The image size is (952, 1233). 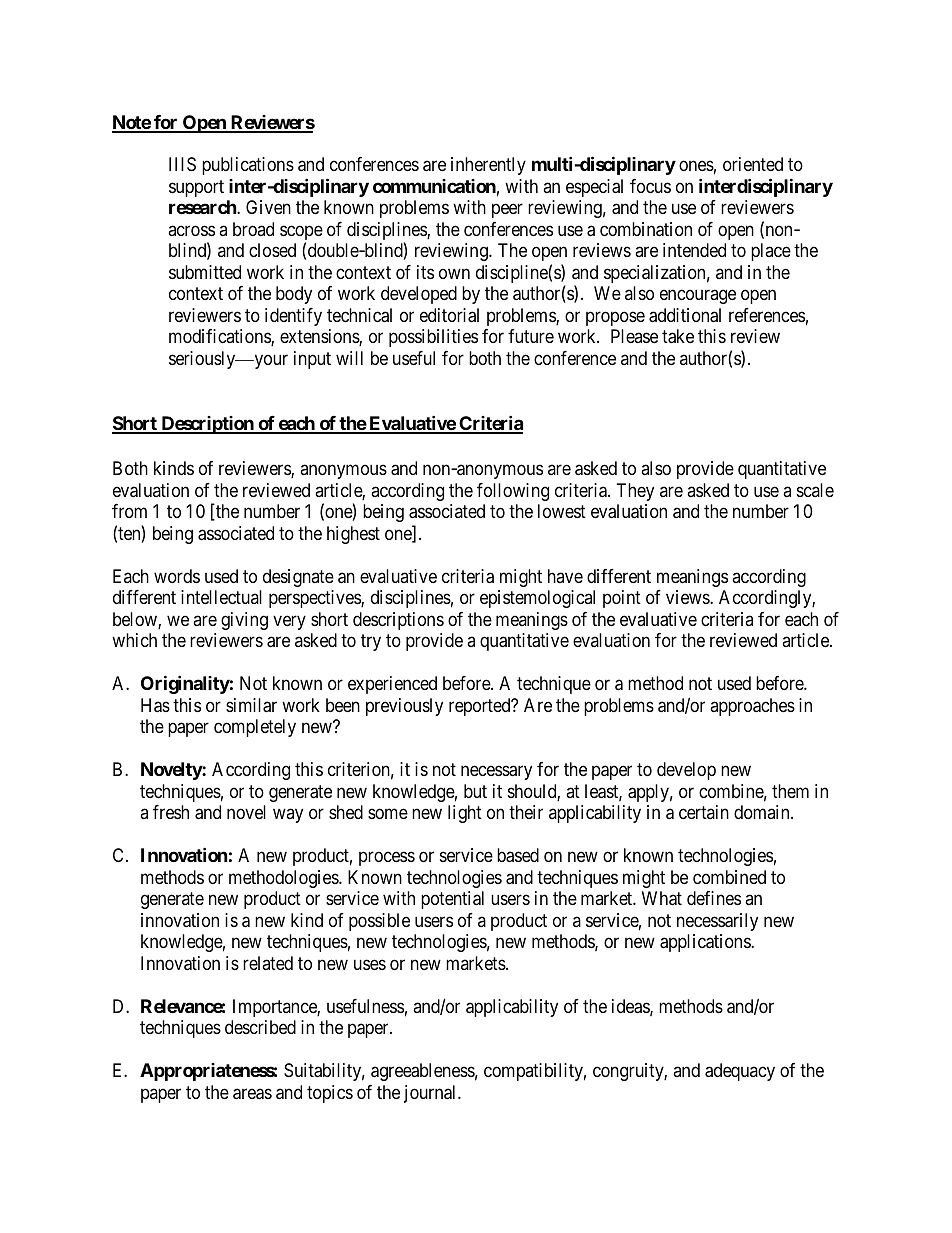 What do you see at coordinates (678, 336) in the page?
I see `take` at bounding box center [678, 336].
